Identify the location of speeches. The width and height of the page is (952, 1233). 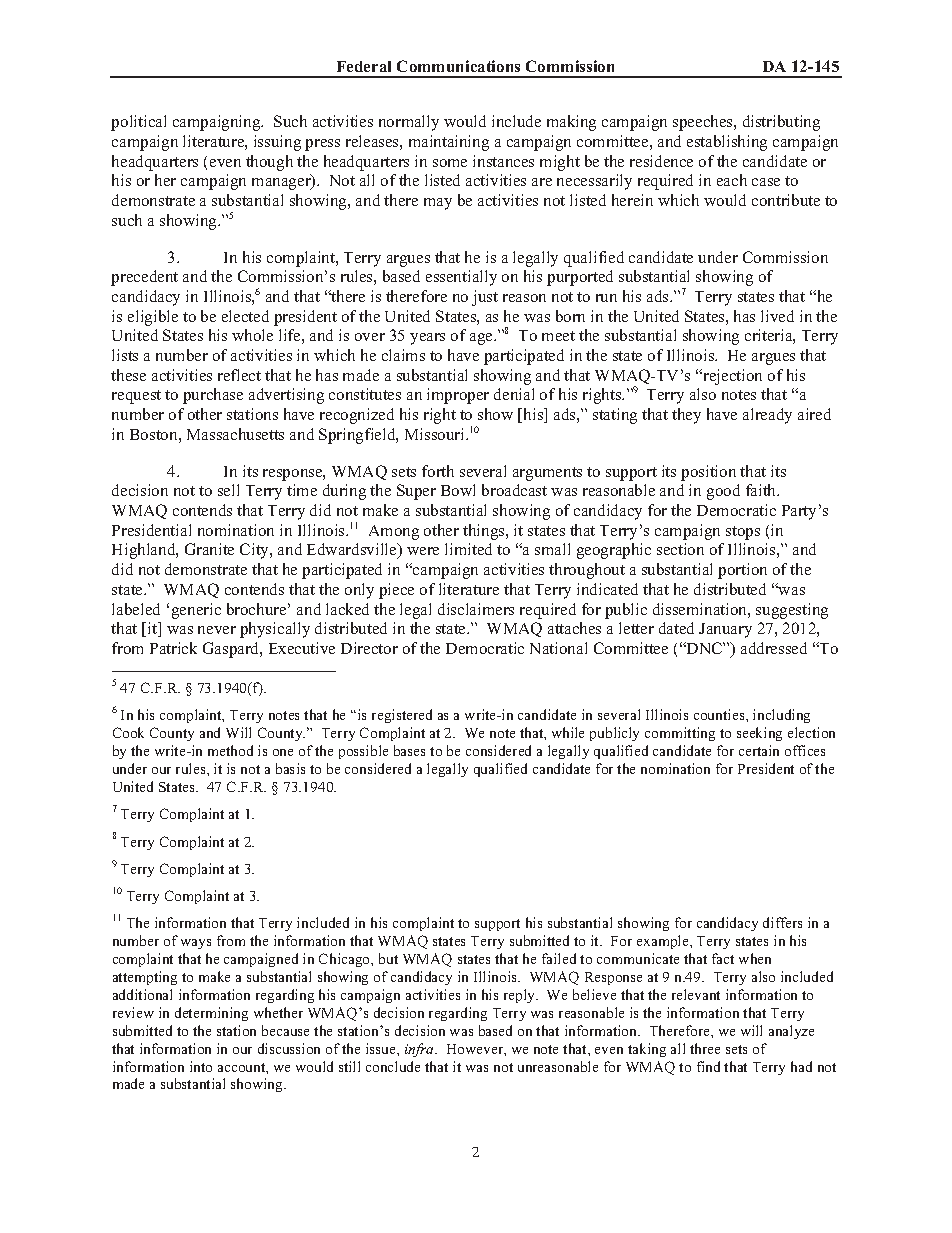
(704, 123).
